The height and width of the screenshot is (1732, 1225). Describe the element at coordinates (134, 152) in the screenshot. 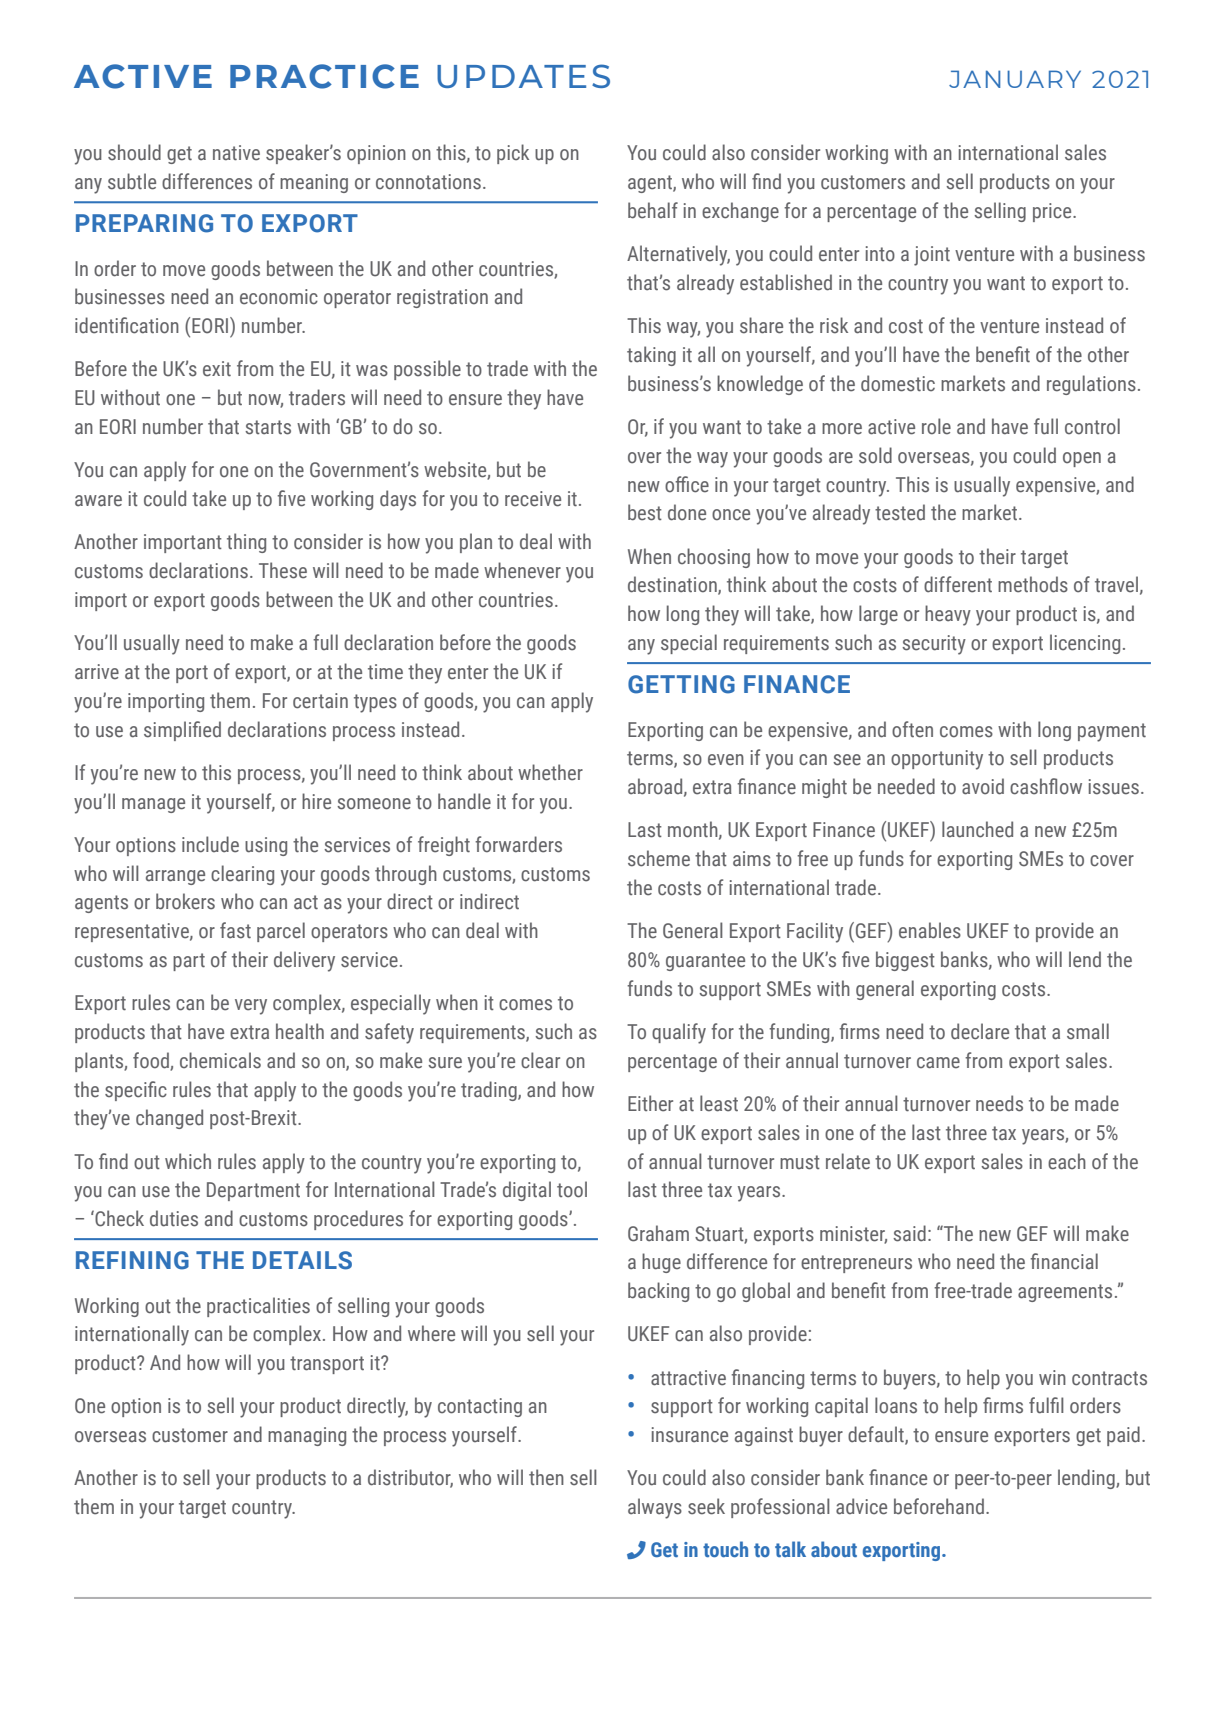

I see `should` at that location.
